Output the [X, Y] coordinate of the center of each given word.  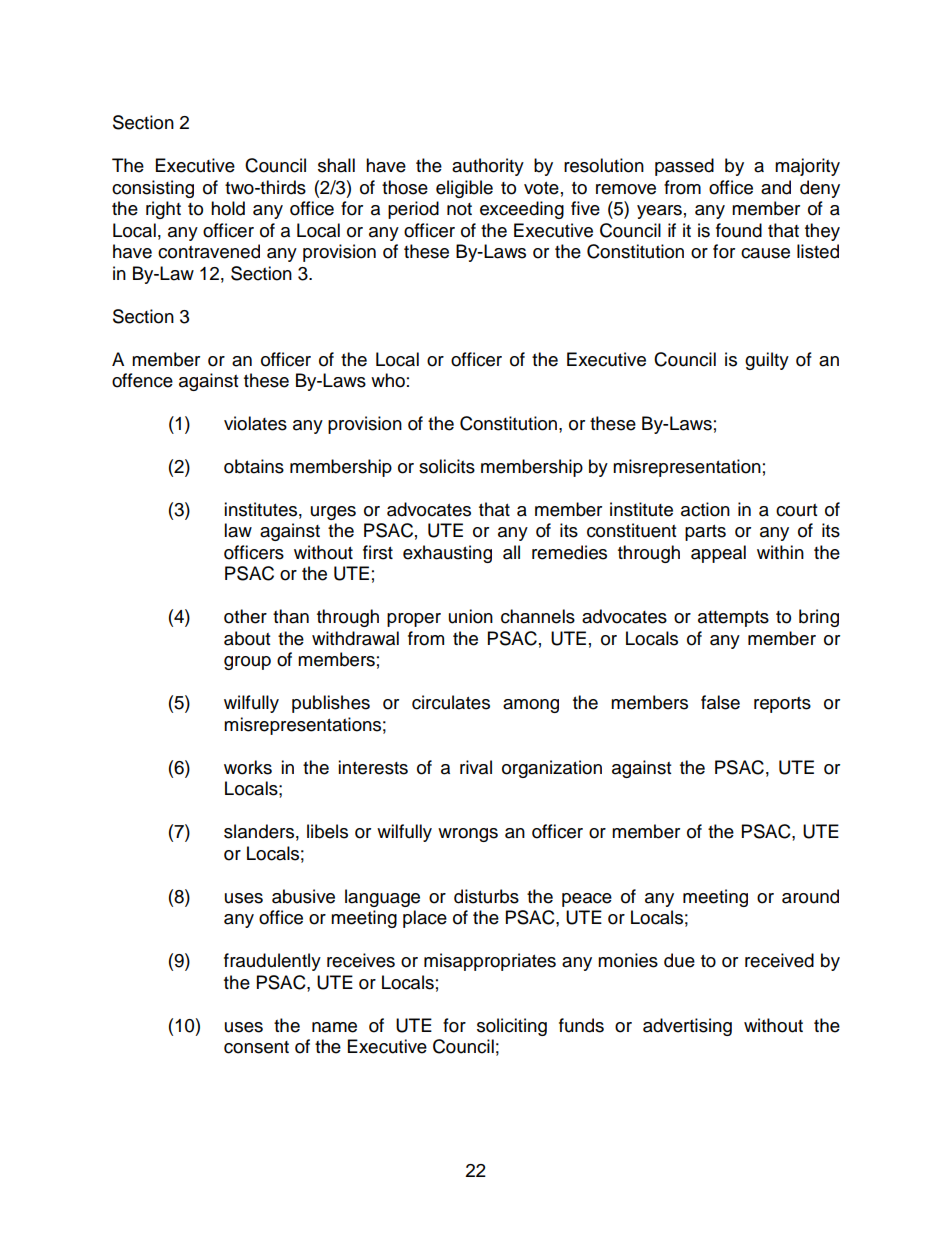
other [245, 616]
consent [256, 1047]
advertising [687, 1027]
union [471, 616]
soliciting [512, 1027]
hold [228, 208]
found [739, 230]
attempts [733, 619]
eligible [464, 189]
